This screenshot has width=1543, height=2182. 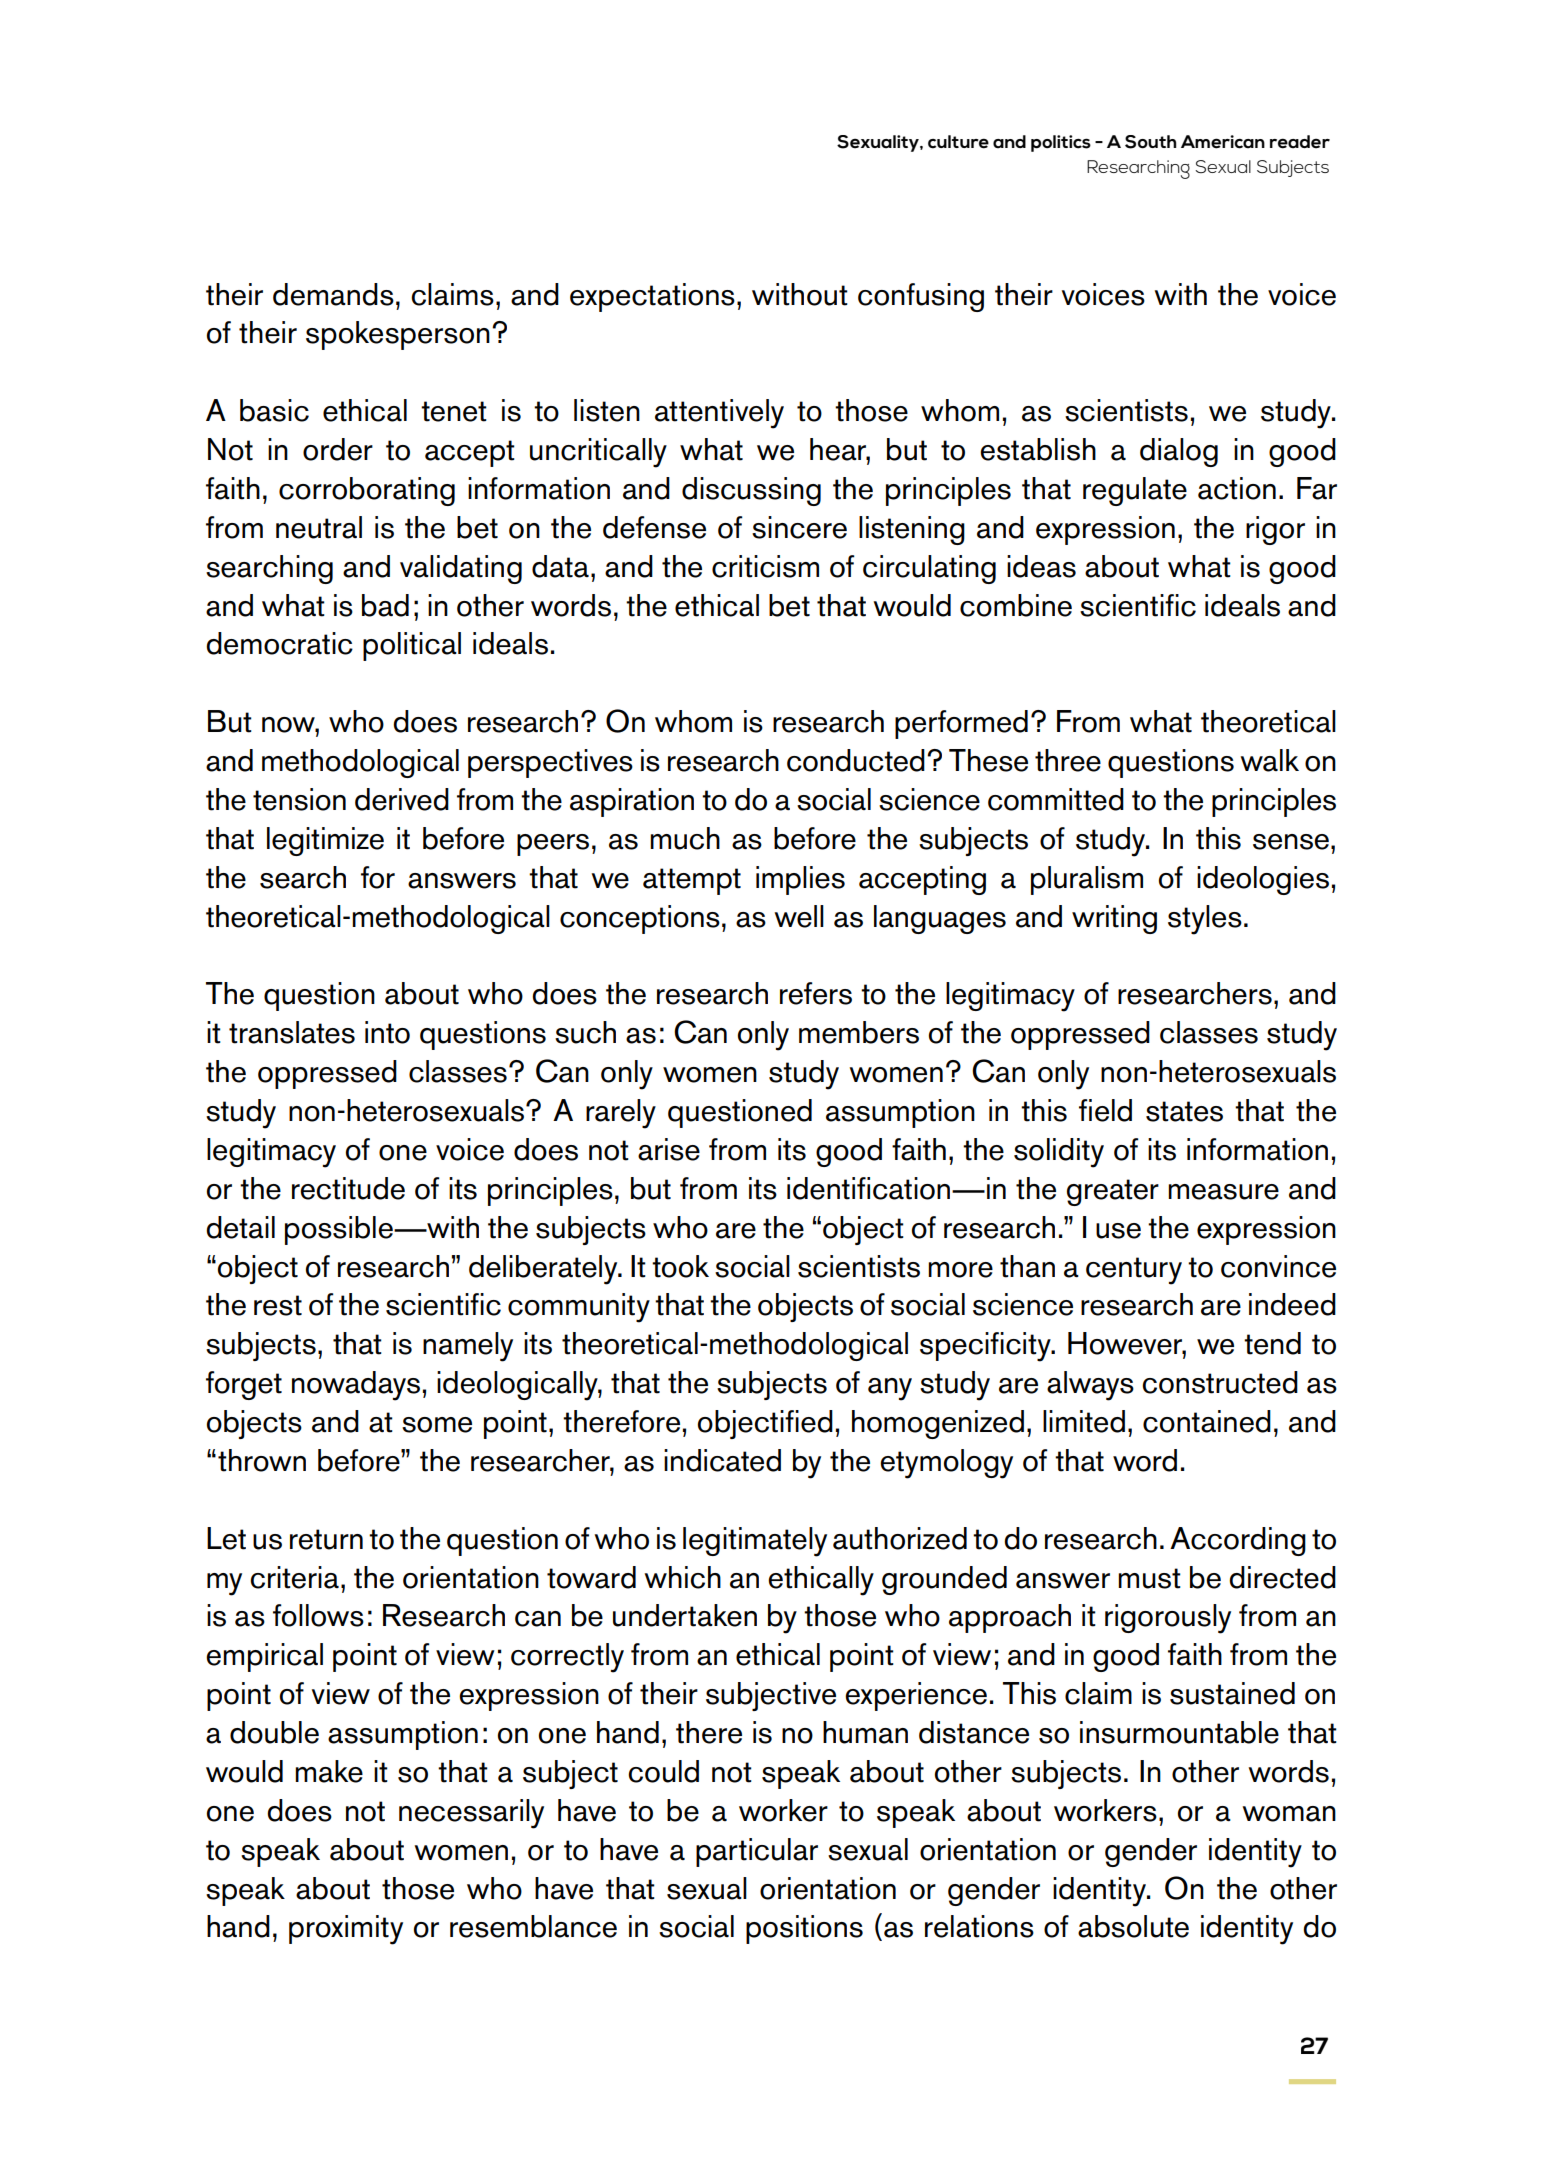 I want to click on South, so click(x=1151, y=142).
